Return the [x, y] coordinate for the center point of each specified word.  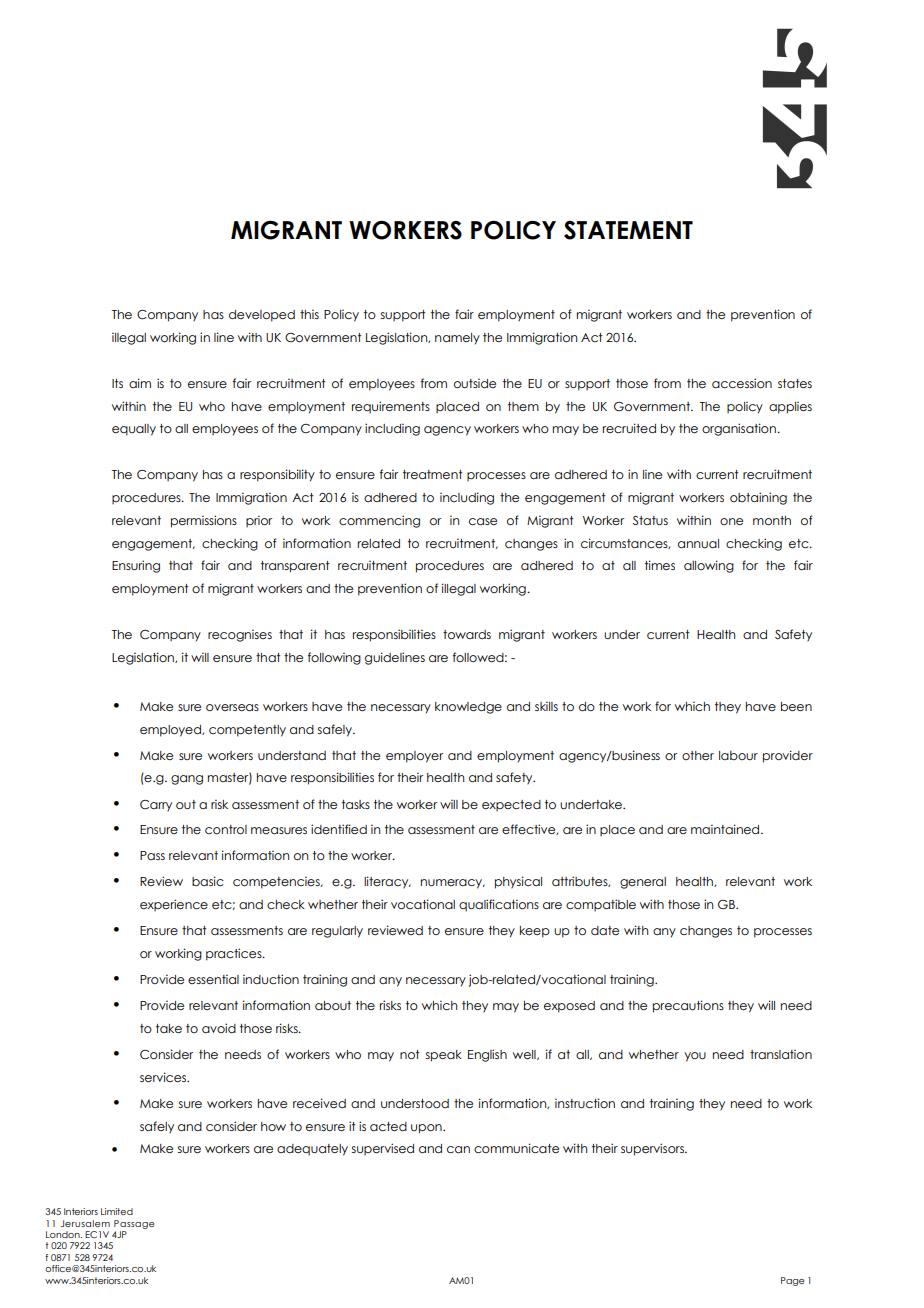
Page [792, 1281]
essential [213, 979]
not [410, 1054]
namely [457, 339]
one [731, 521]
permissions [204, 521]
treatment [433, 474]
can [458, 1149]
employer [414, 757]
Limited [117, 1211]
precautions [688, 1006]
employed [171, 731]
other [698, 755]
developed [262, 316]
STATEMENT [628, 230]
